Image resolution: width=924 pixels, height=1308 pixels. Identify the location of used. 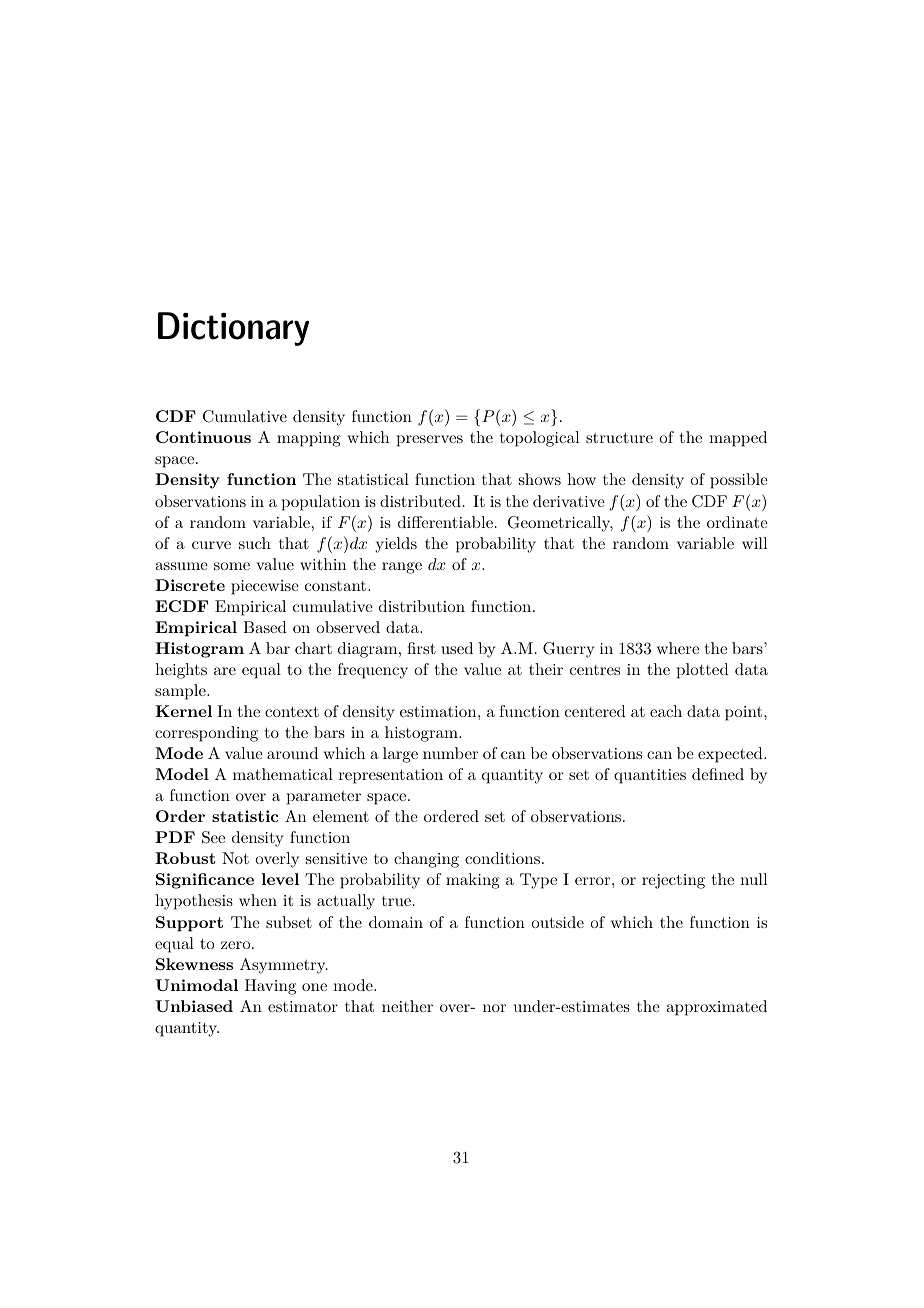
(457, 648).
